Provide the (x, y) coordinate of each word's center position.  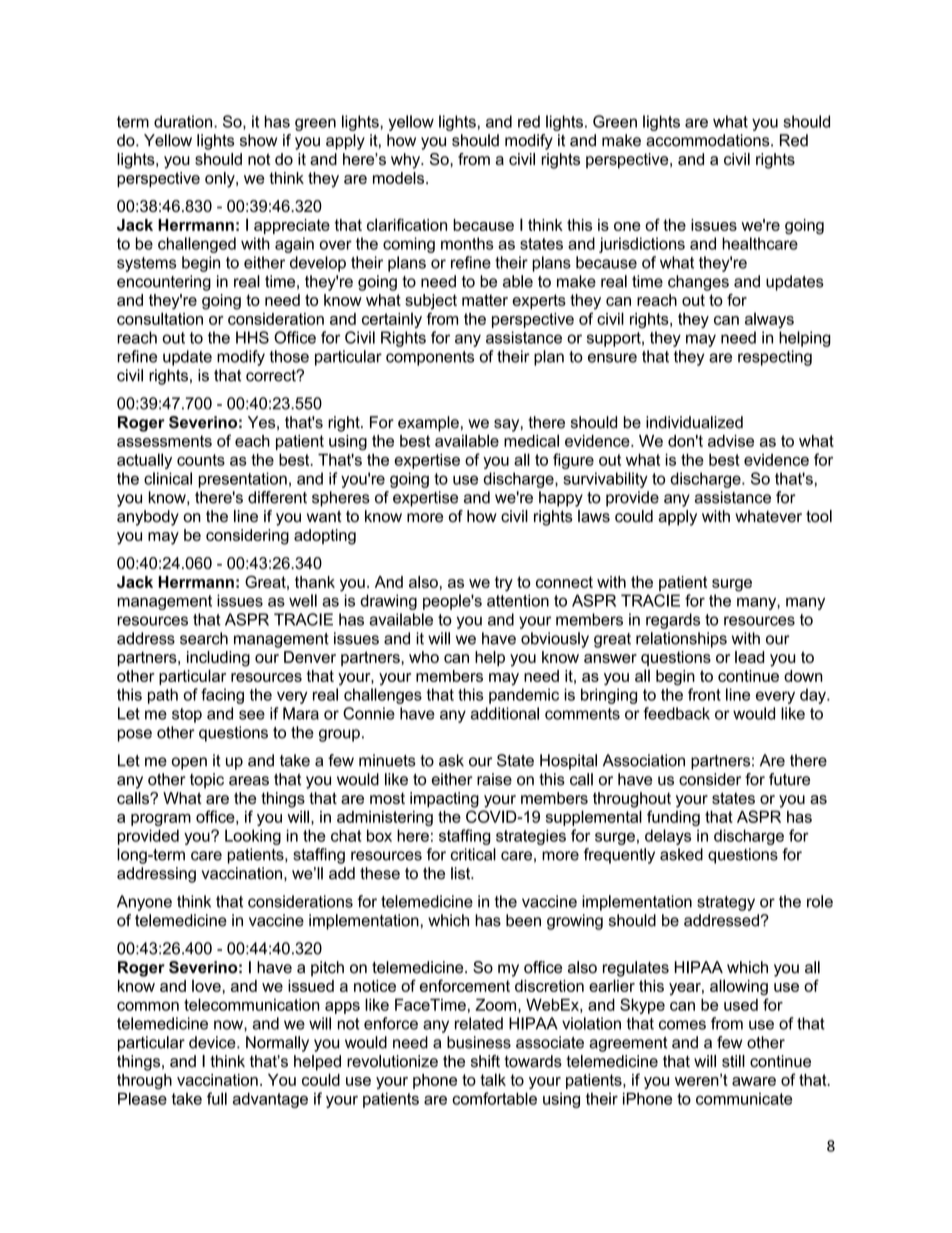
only (221, 180)
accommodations (709, 140)
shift (485, 1061)
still (733, 1061)
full (217, 1098)
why (406, 161)
